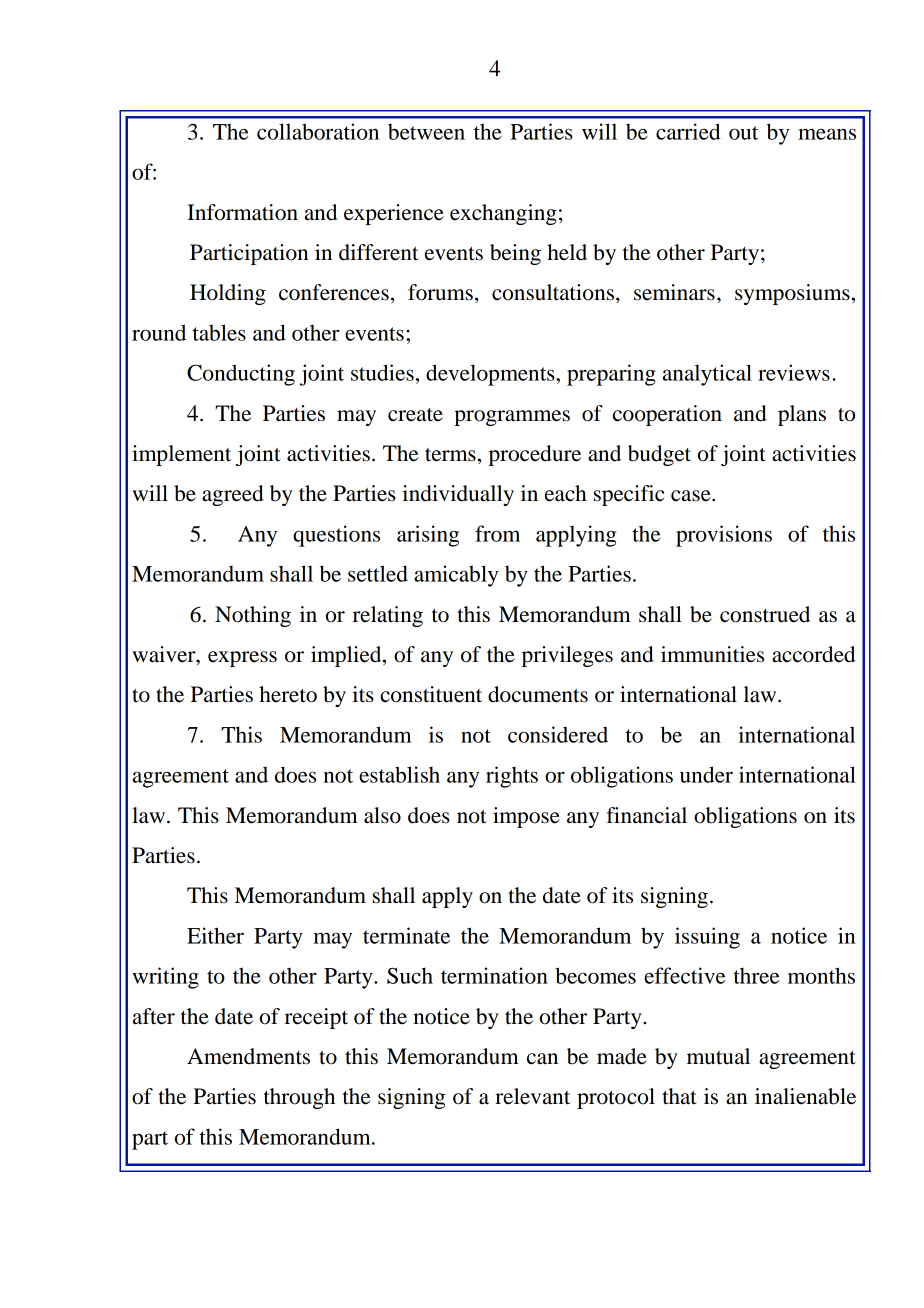 The height and width of the page is (1308, 924). I want to click on Information, so click(242, 212).
